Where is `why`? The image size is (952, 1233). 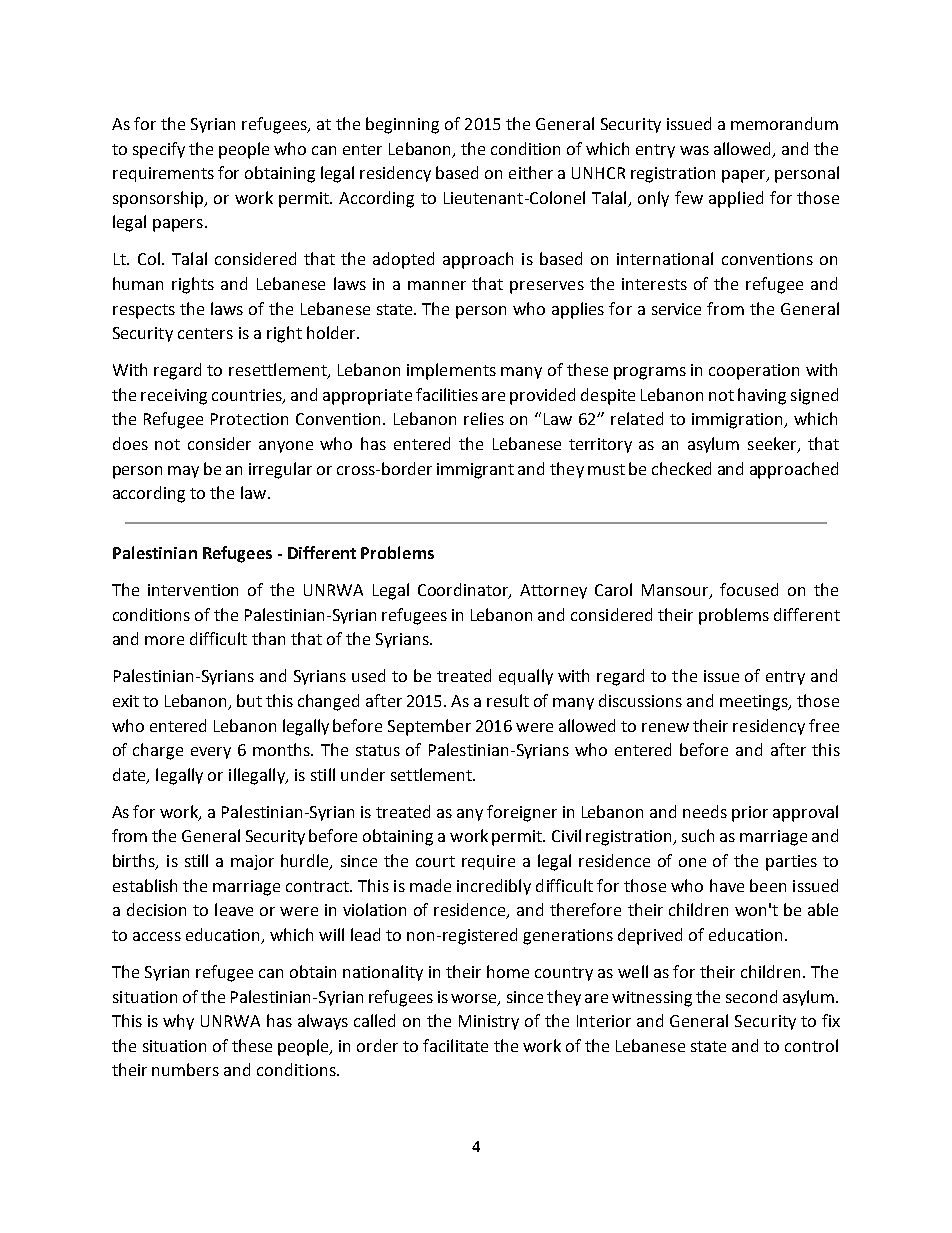
why is located at coordinates (178, 1022).
